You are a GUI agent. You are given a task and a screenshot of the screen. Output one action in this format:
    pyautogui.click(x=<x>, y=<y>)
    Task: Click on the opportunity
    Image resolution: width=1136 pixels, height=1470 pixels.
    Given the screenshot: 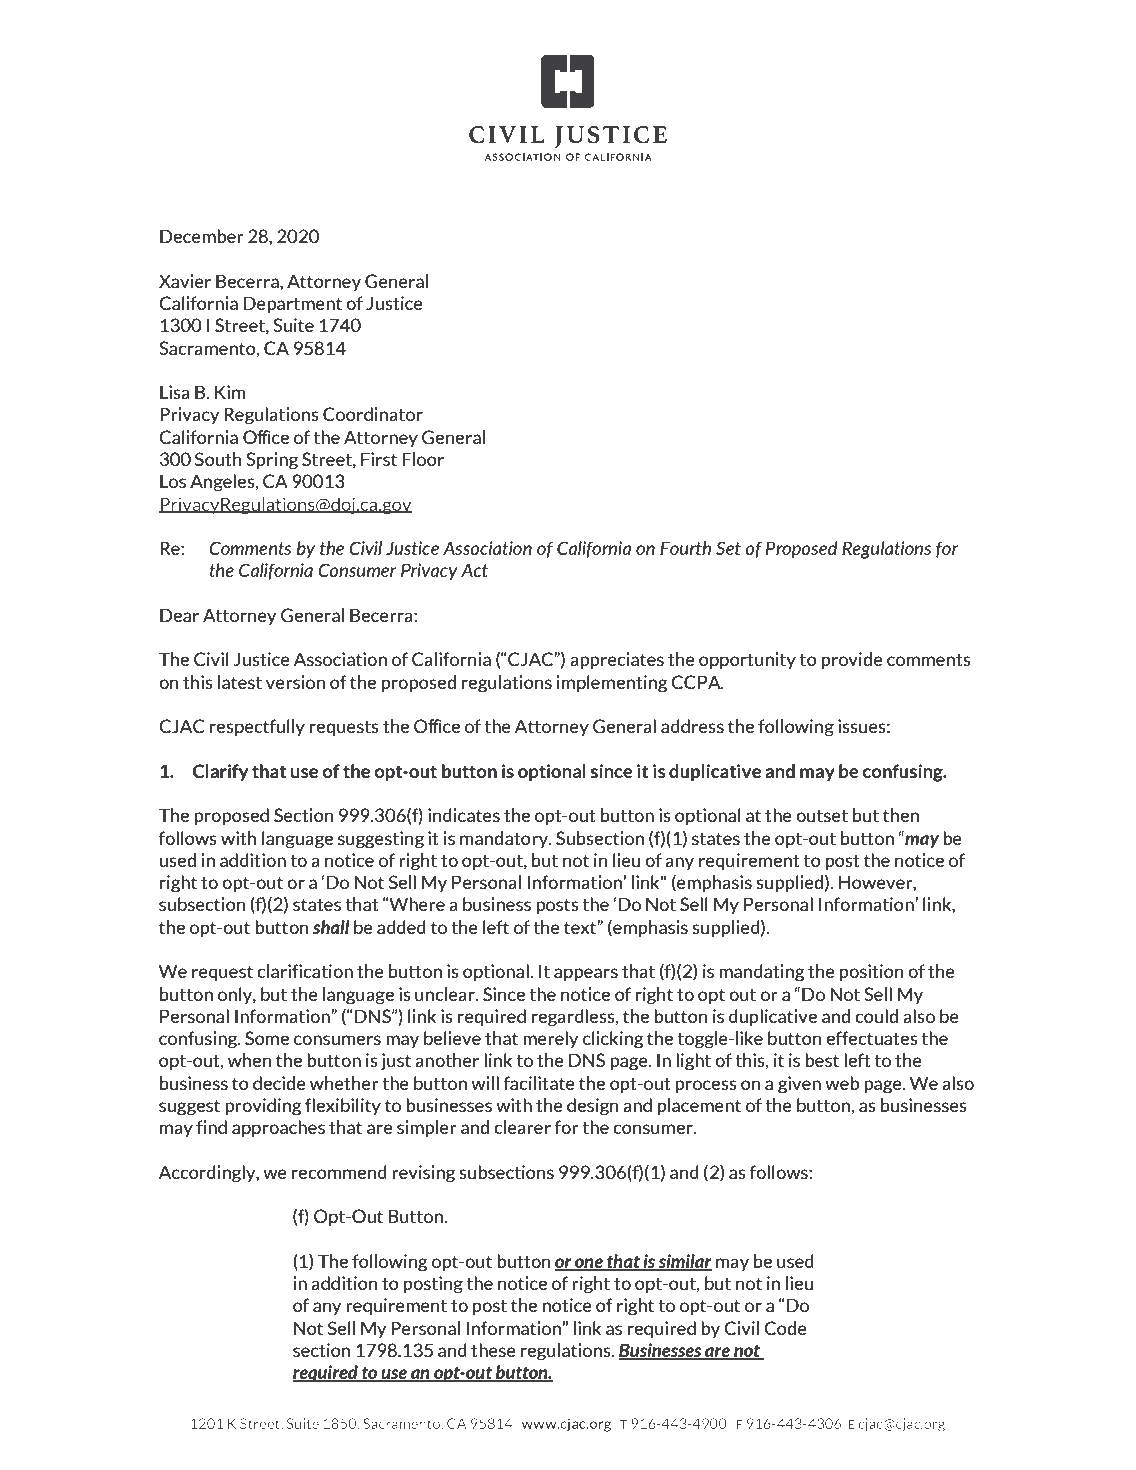 What is the action you would take?
    pyautogui.click(x=747, y=660)
